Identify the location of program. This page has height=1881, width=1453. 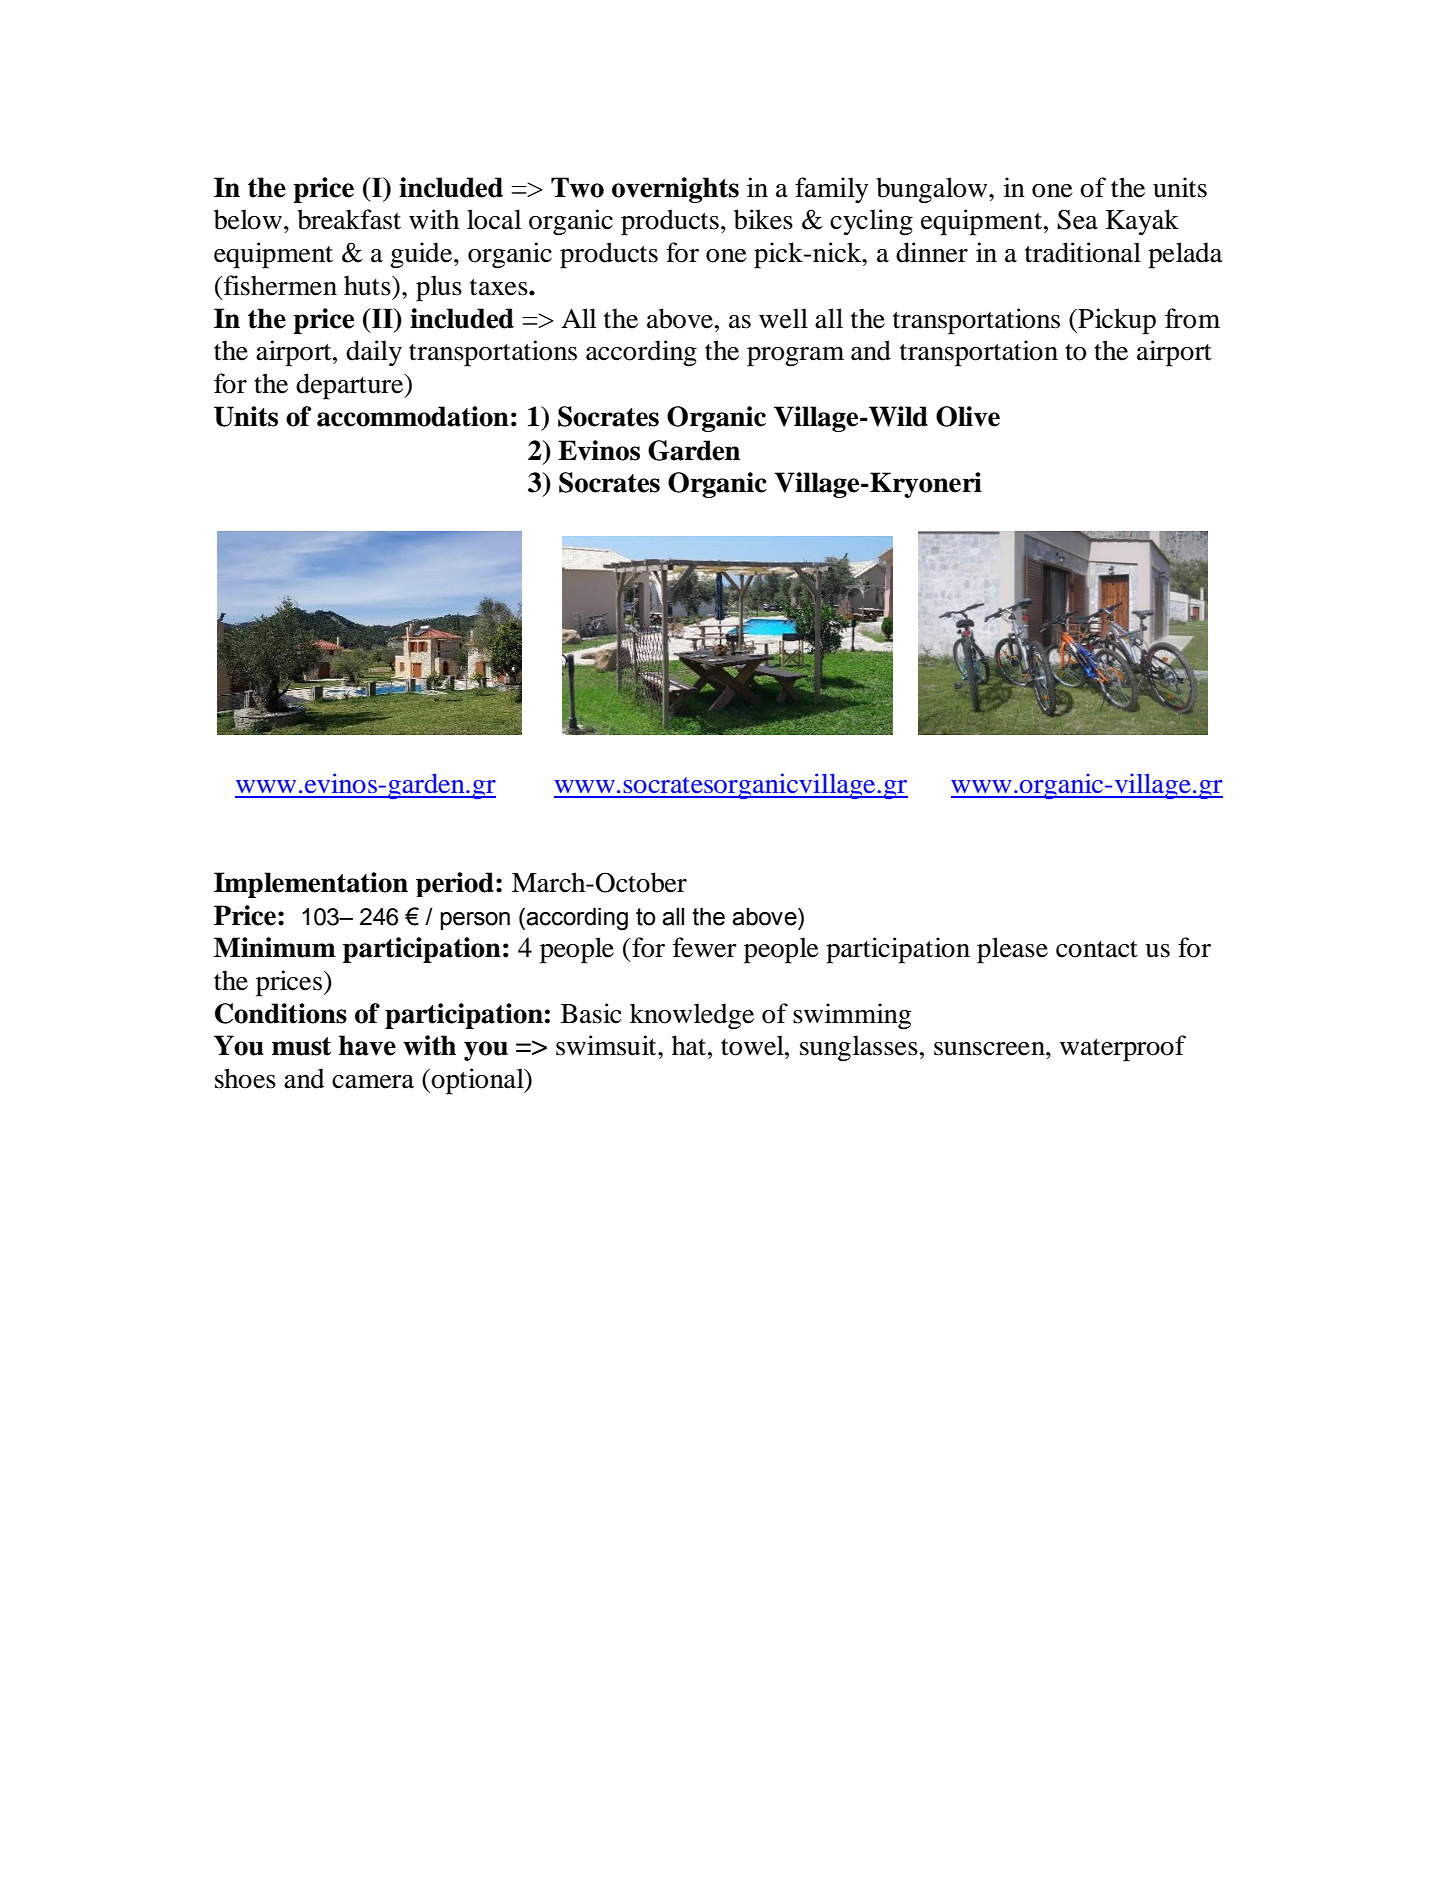
(795, 357).
